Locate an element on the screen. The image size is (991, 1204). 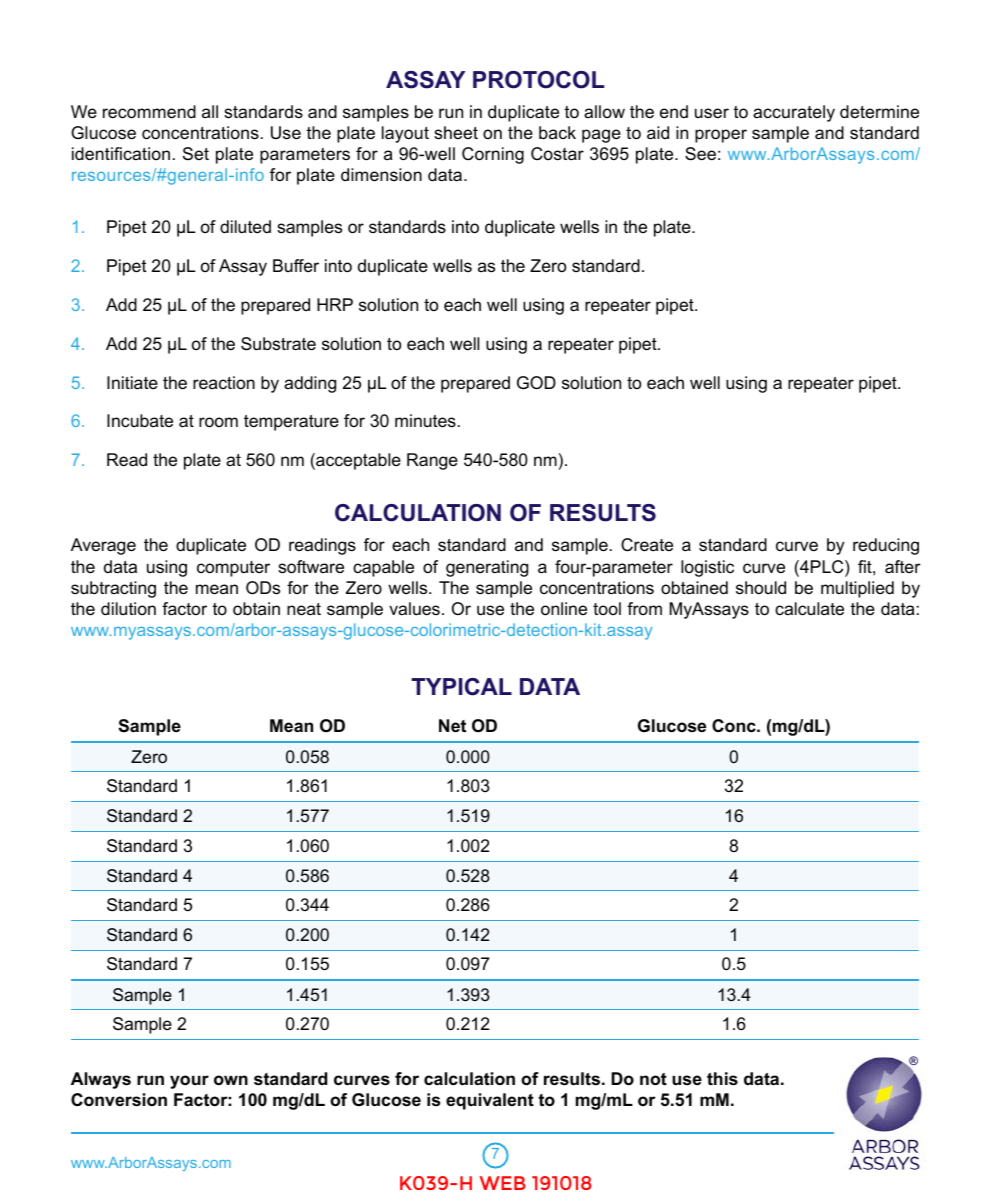
recommend is located at coordinates (149, 112).
